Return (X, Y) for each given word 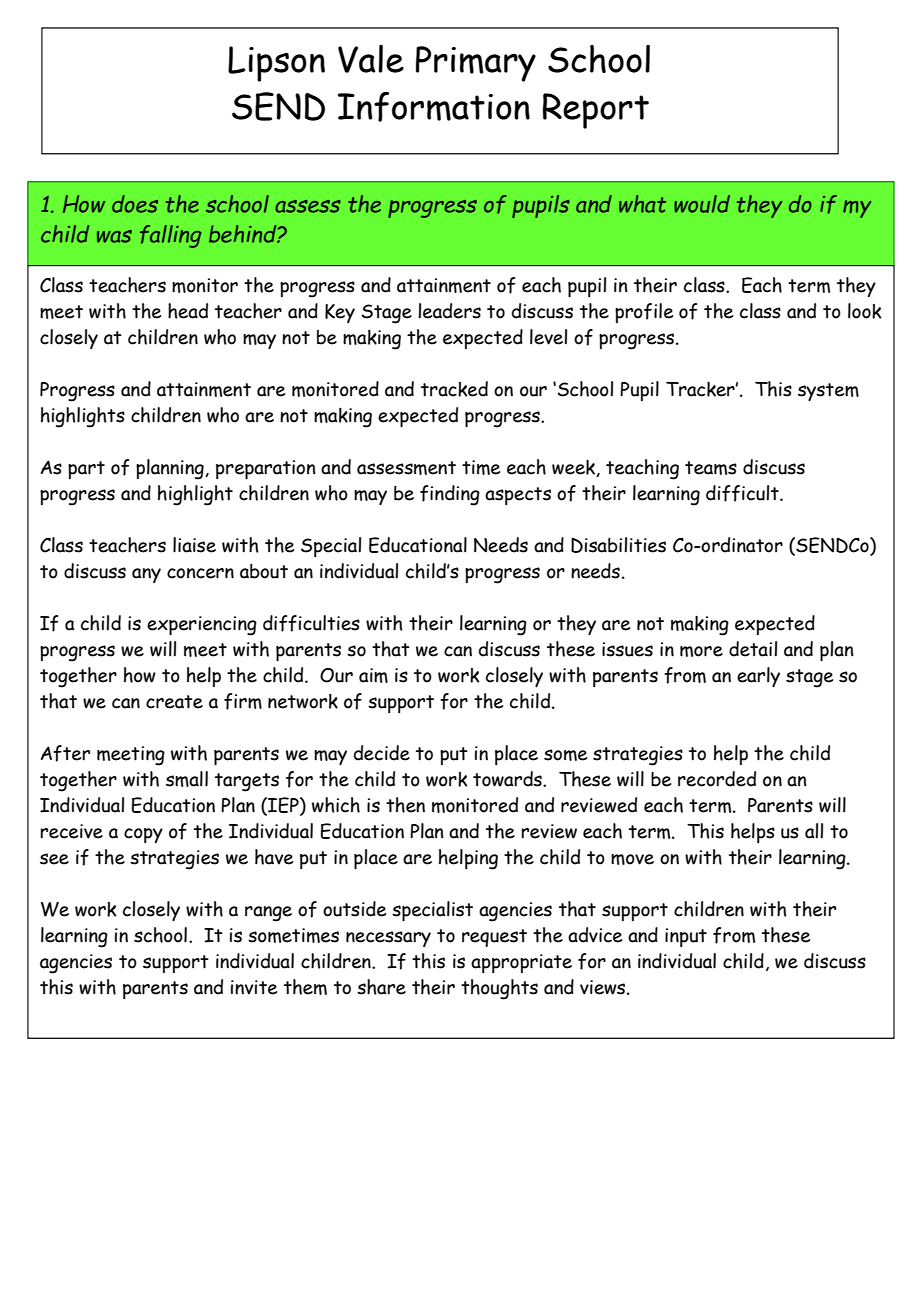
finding (450, 495)
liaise (194, 545)
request (494, 938)
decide (382, 753)
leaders (449, 311)
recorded (717, 779)
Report (596, 111)
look (864, 311)
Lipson (276, 64)
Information (434, 106)
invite (254, 987)
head (188, 311)
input (686, 937)
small (187, 779)
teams (711, 468)
